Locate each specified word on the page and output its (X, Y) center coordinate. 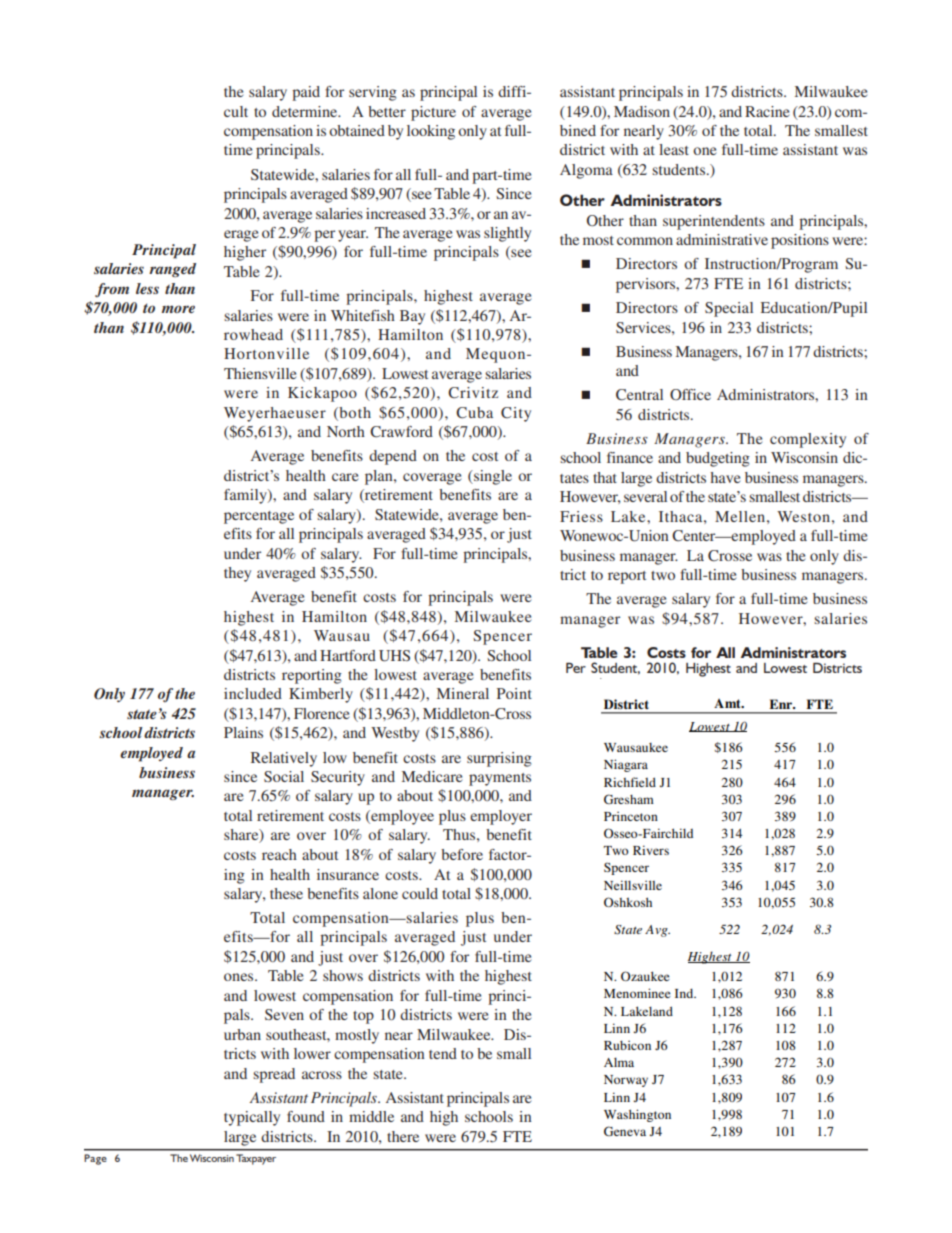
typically (252, 1118)
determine (306, 111)
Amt (728, 703)
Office (690, 394)
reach (279, 854)
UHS (394, 656)
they (237, 574)
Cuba (474, 413)
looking (431, 132)
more (178, 309)
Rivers (651, 850)
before (462, 854)
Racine (767, 111)
